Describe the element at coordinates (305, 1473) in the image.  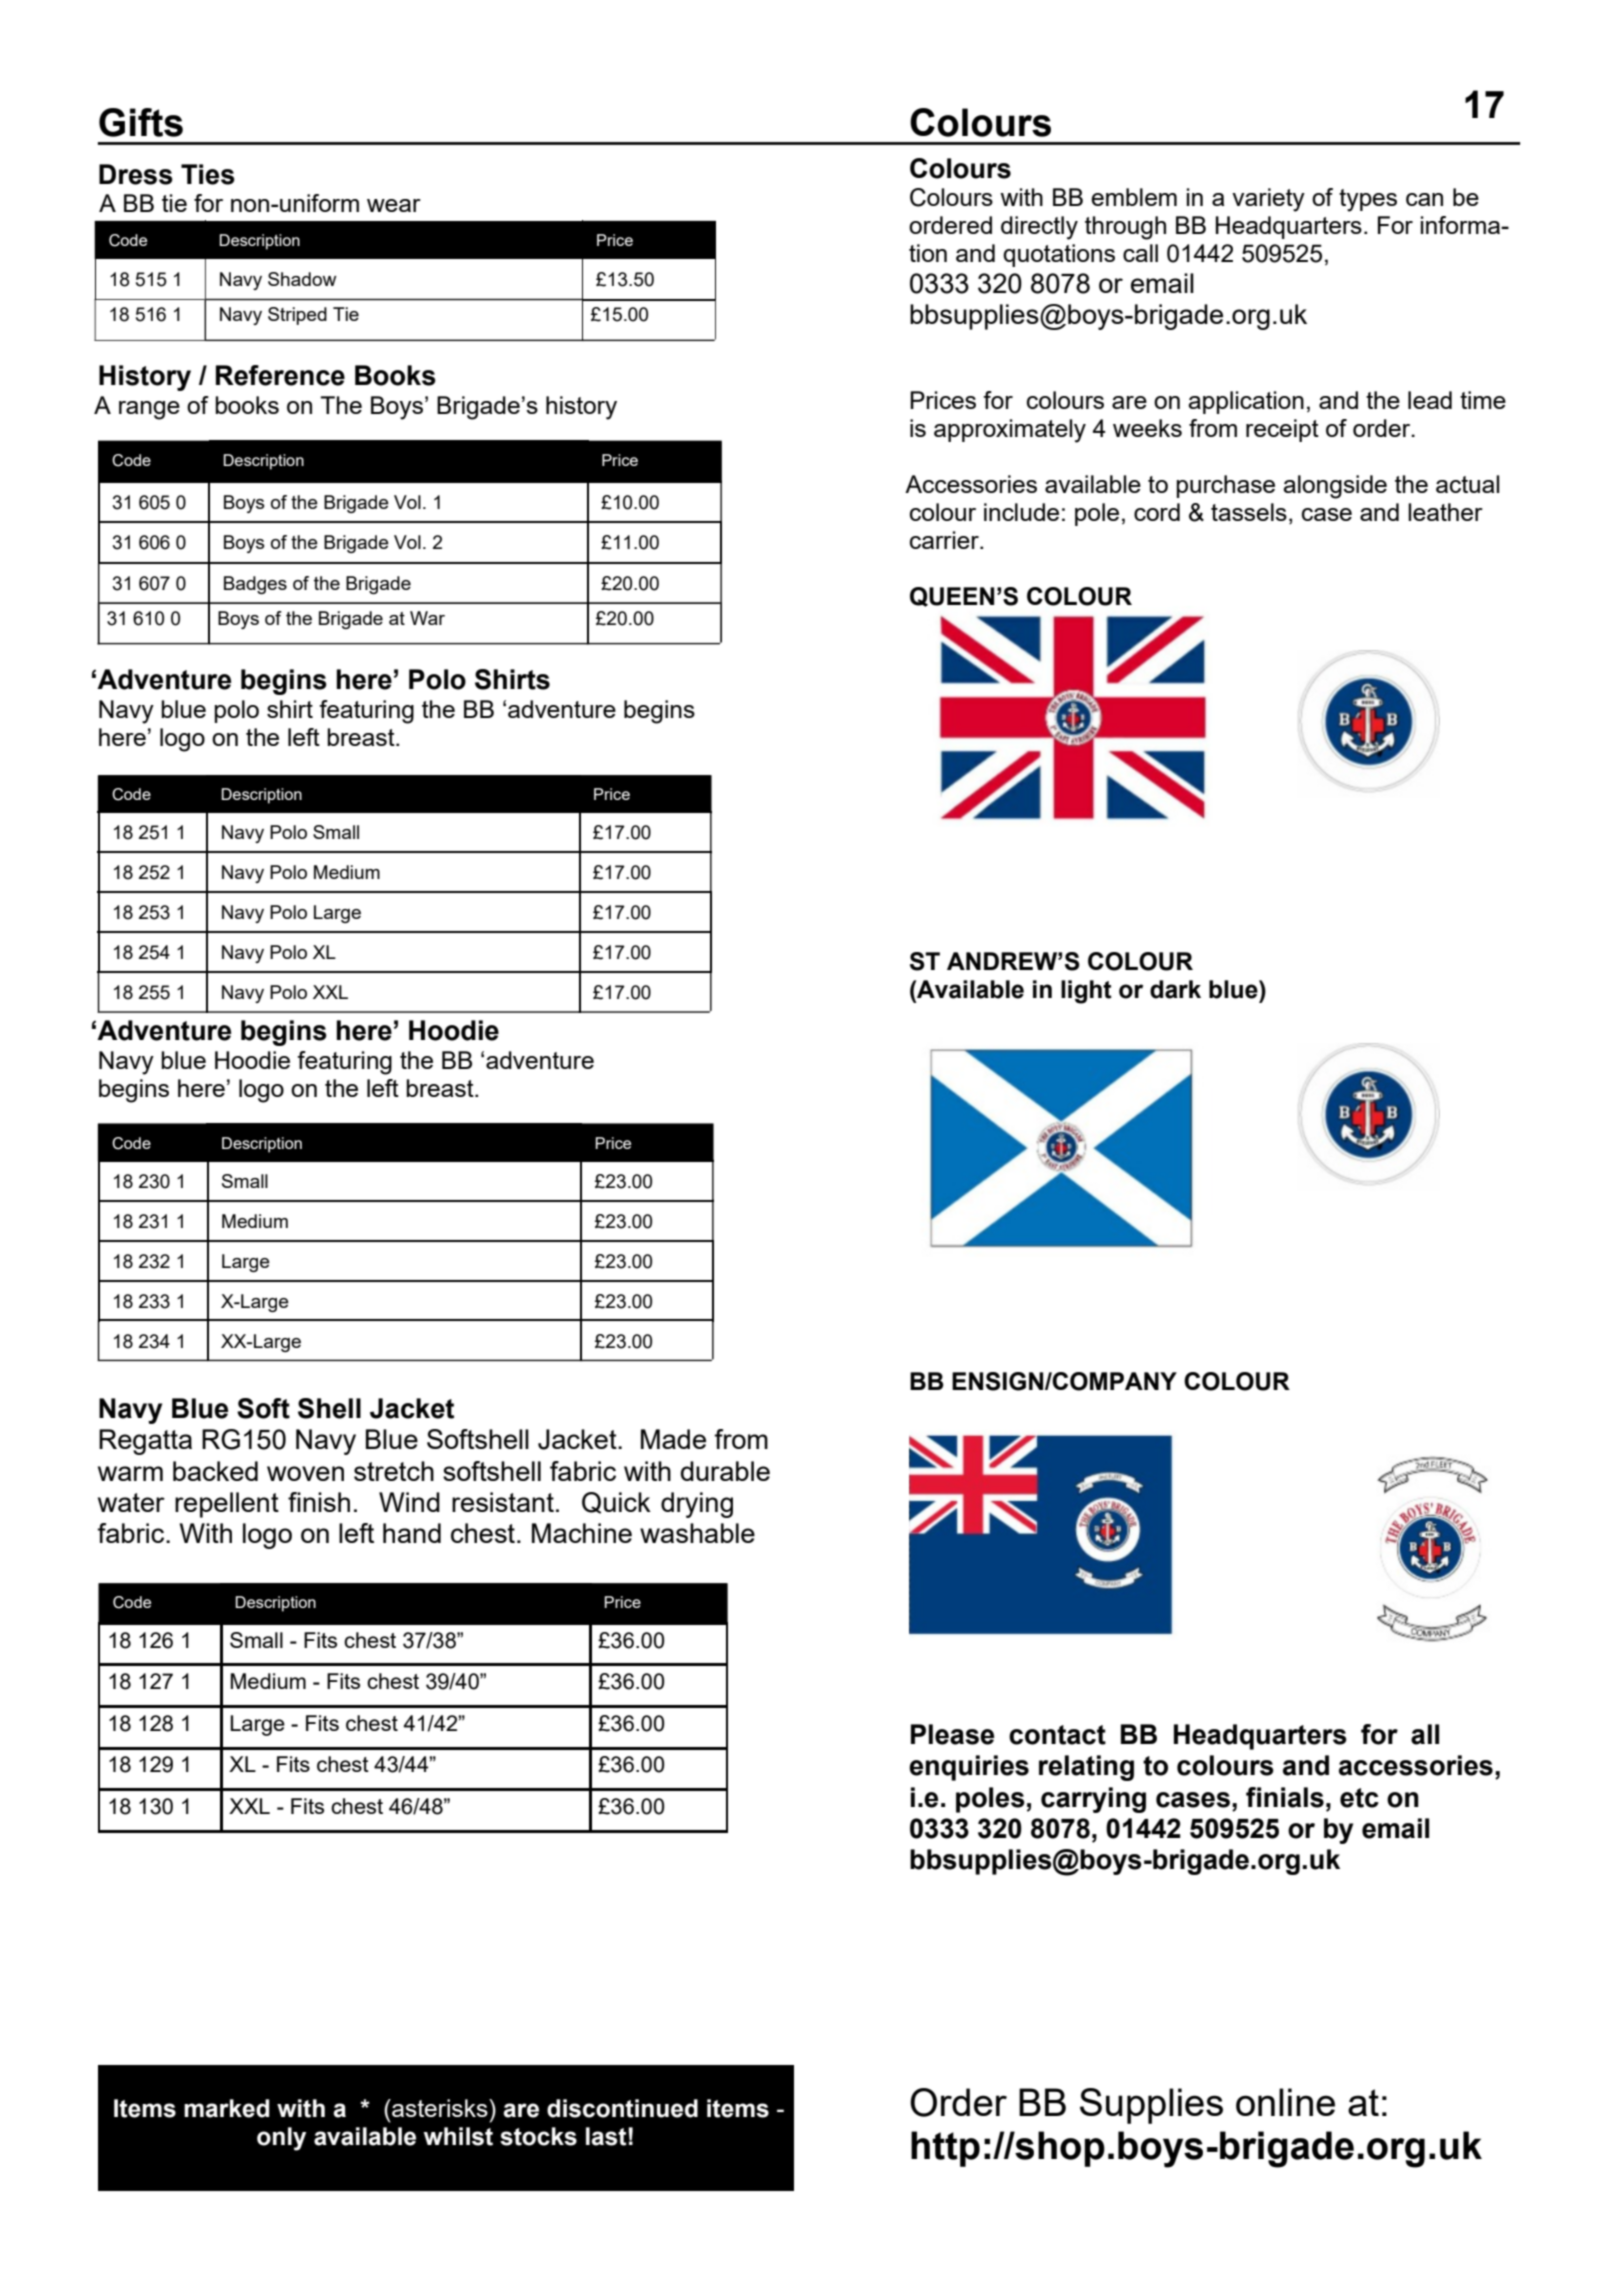
I see `woven` at that location.
